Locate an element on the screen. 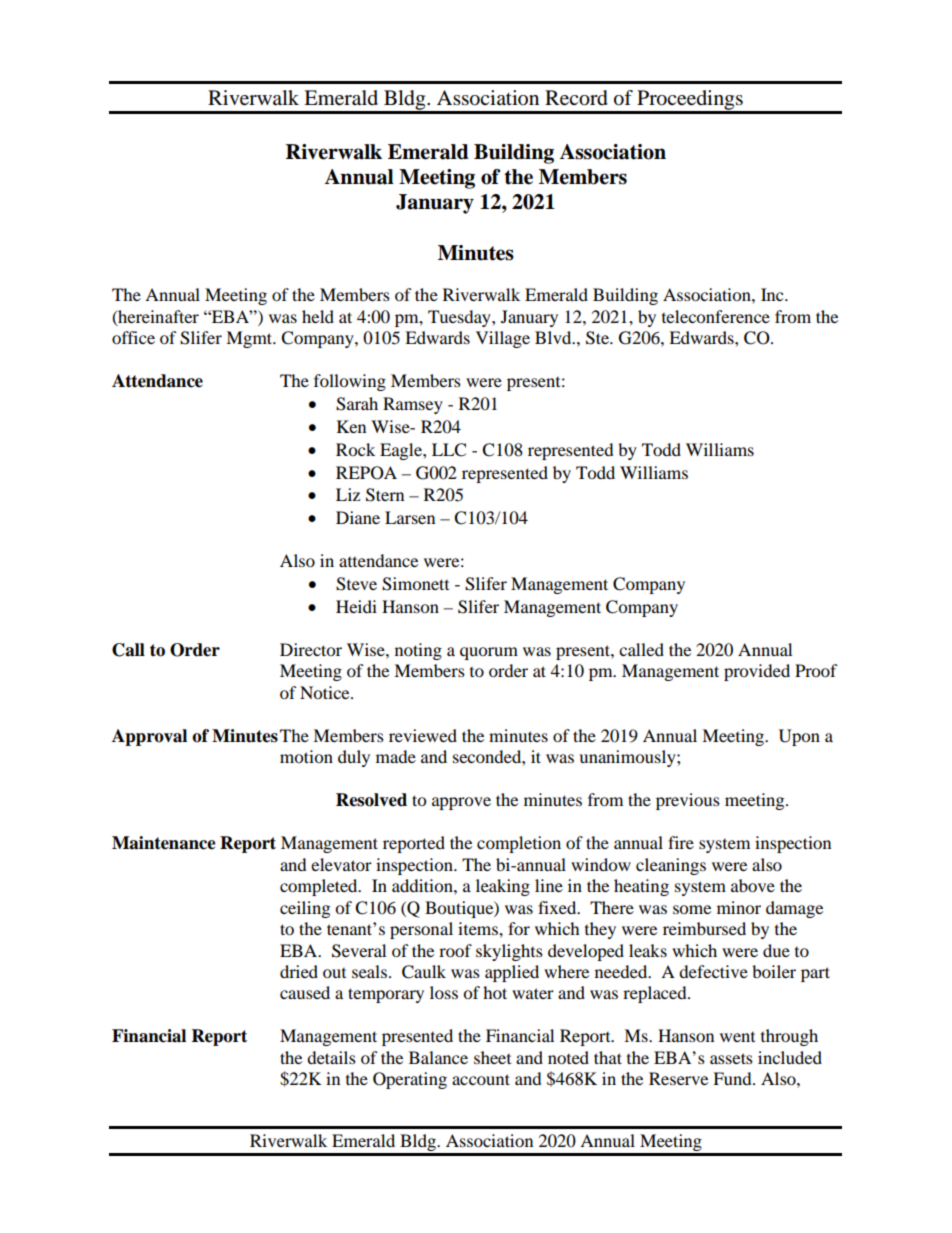 This screenshot has width=952, height=1233. Mgmt is located at coordinates (250, 339).
